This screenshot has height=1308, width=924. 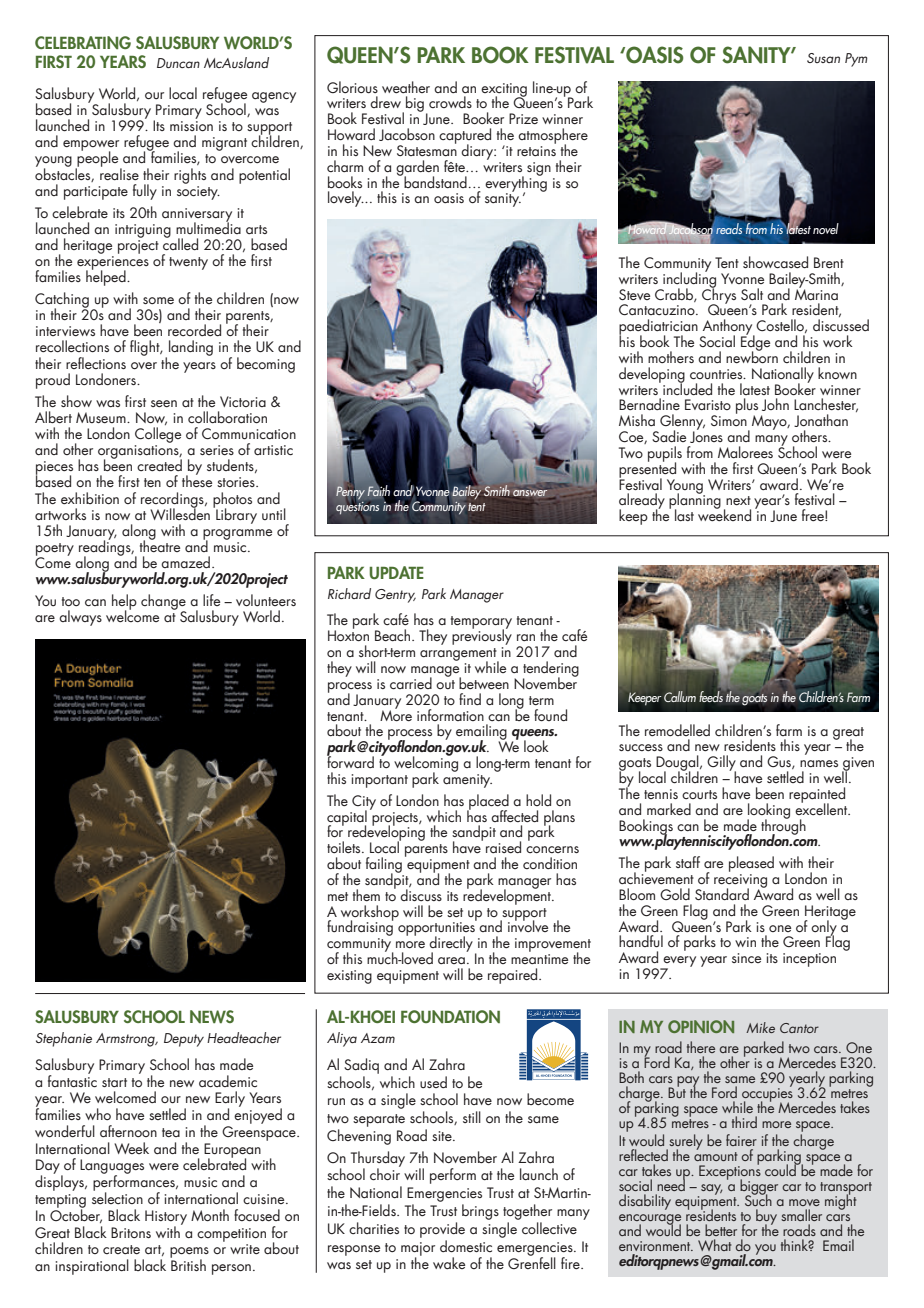 What do you see at coordinates (766, 1218) in the screenshot?
I see `buy` at bounding box center [766, 1218].
